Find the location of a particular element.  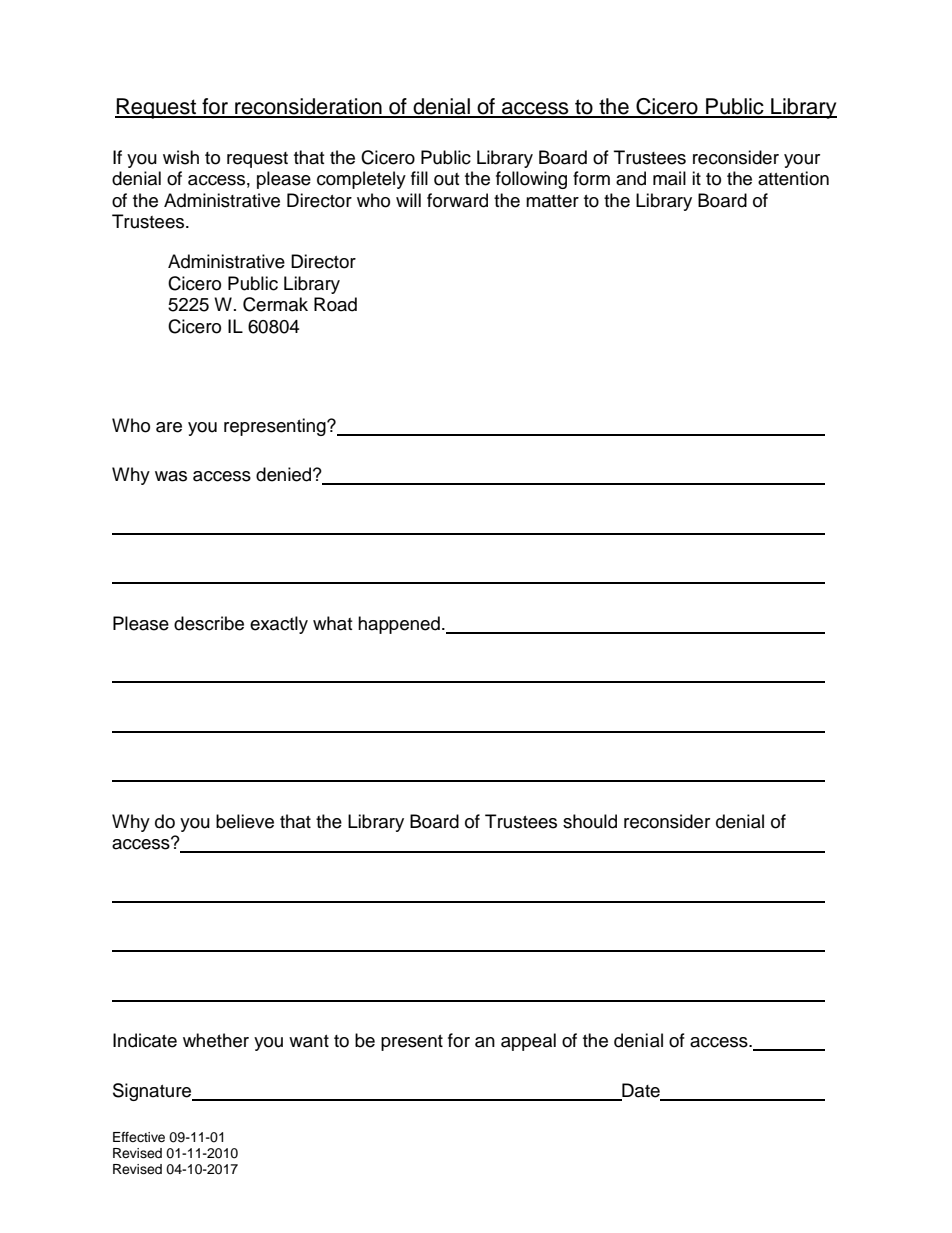

mail is located at coordinates (669, 178).
